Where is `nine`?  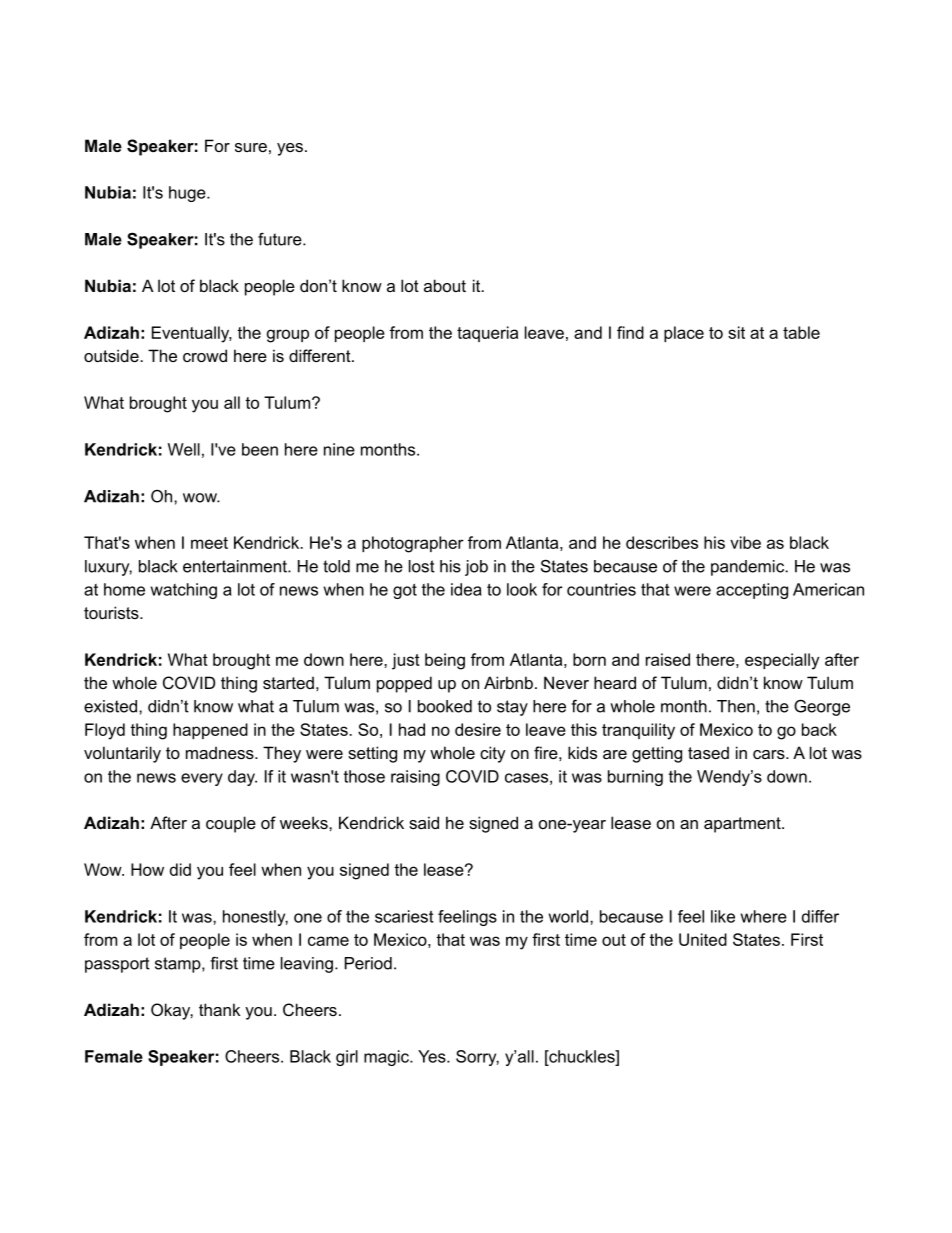 nine is located at coordinates (339, 449).
